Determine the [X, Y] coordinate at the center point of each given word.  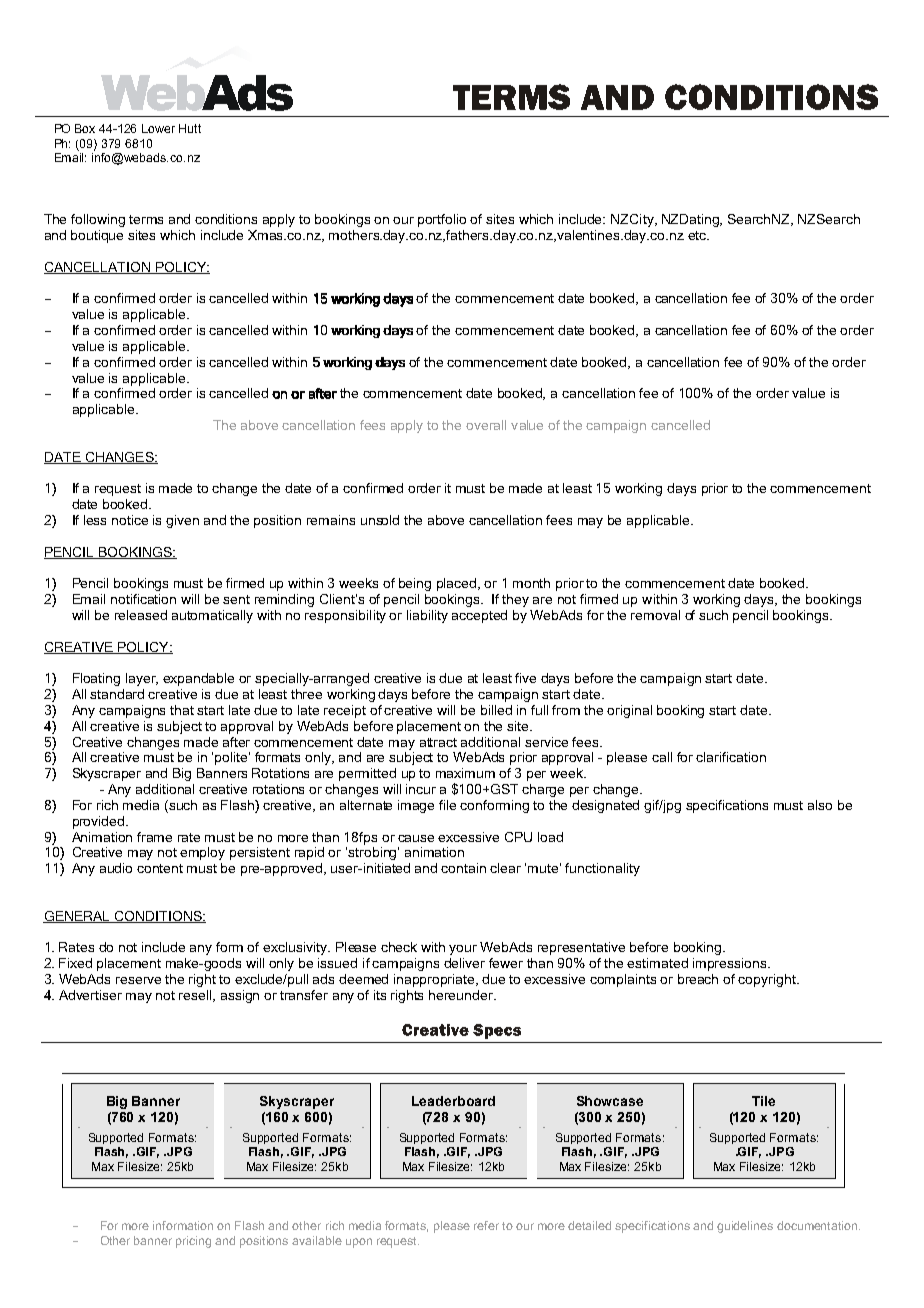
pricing [193, 1242]
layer [142, 679]
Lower [158, 128]
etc [698, 235]
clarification [731, 757]
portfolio [442, 220]
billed [496, 710]
